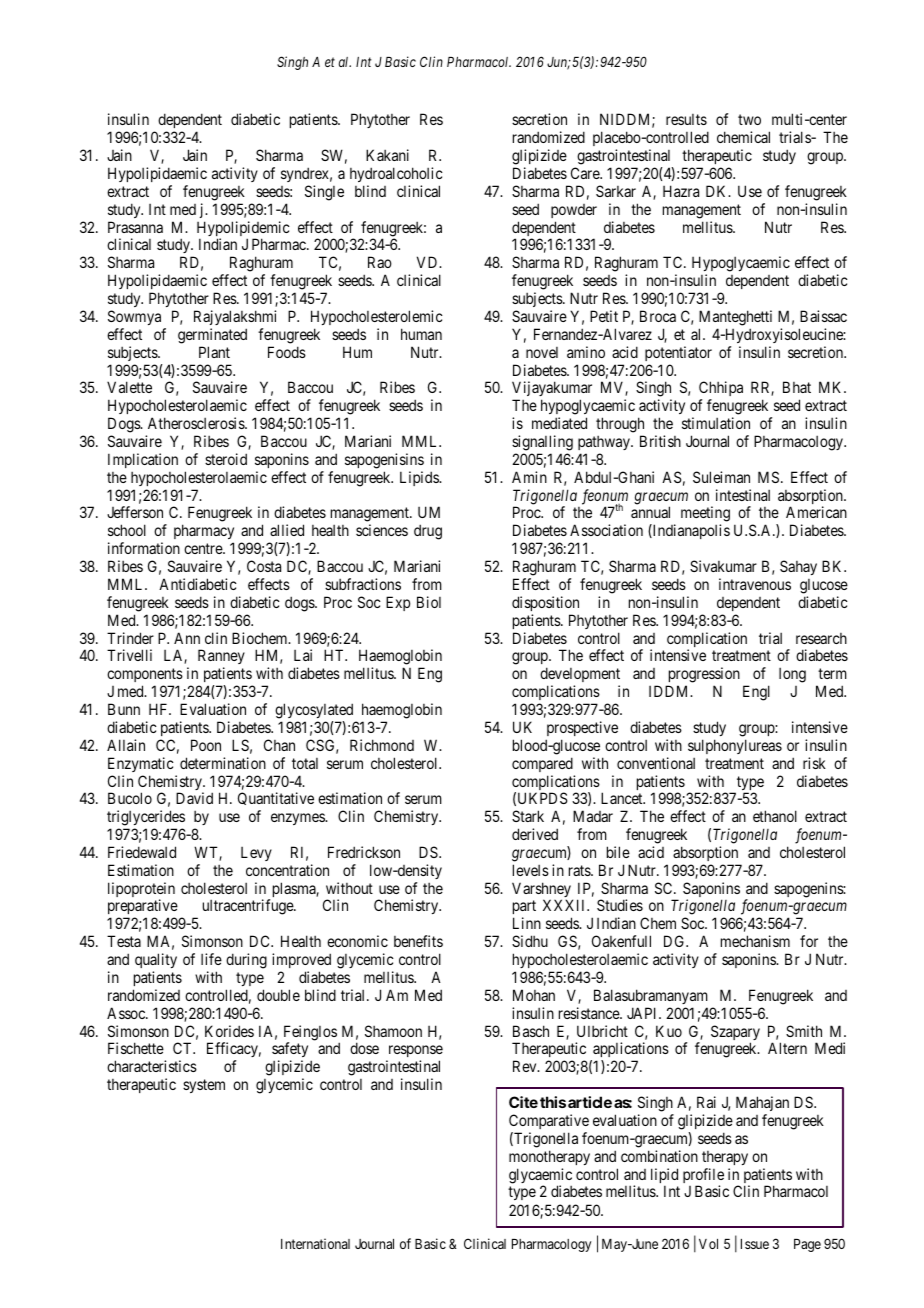  What do you see at coordinates (549, 1121) in the screenshot?
I see `Comparative` at bounding box center [549, 1121].
